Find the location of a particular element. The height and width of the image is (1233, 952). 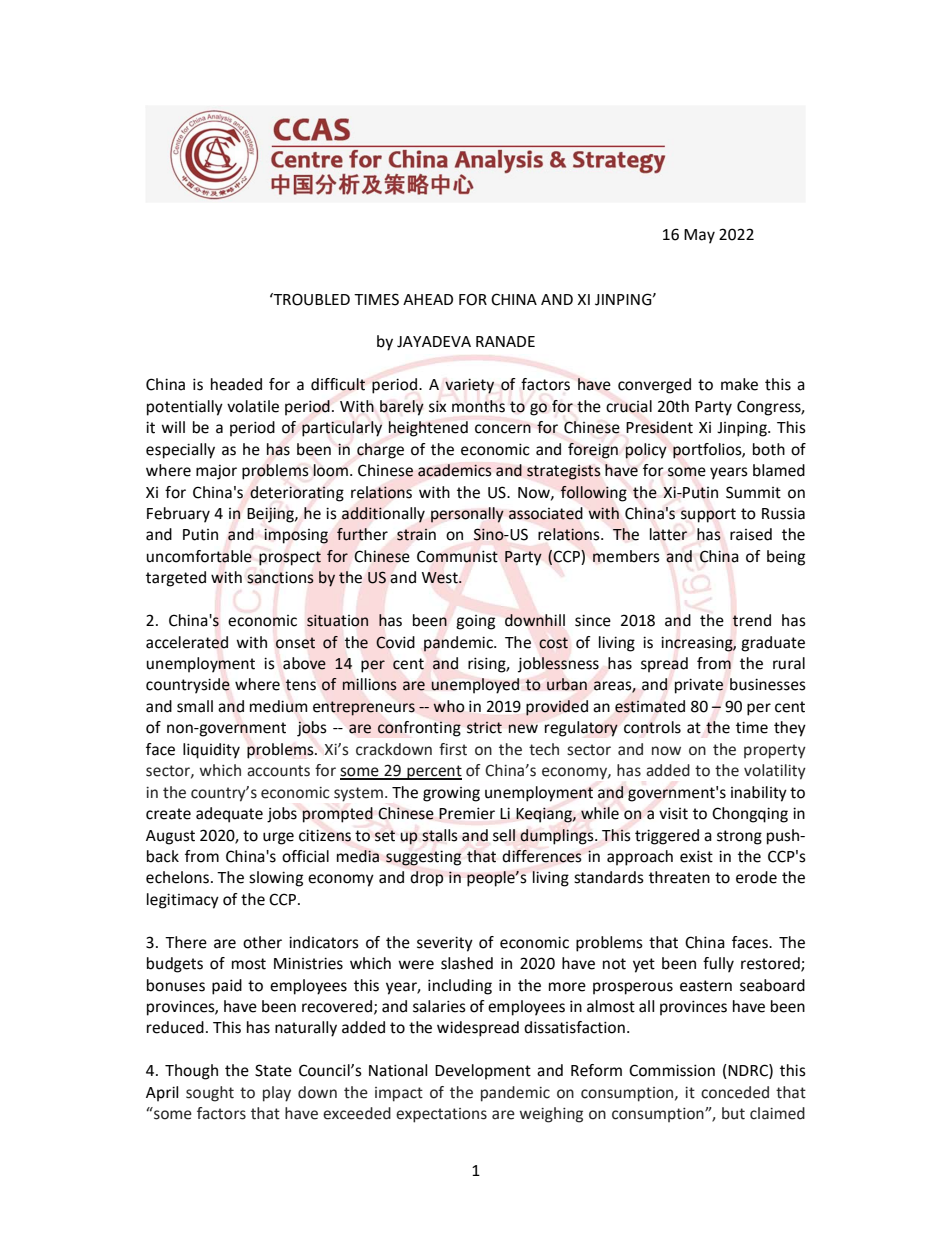

Development is located at coordinates (483, 1072).
